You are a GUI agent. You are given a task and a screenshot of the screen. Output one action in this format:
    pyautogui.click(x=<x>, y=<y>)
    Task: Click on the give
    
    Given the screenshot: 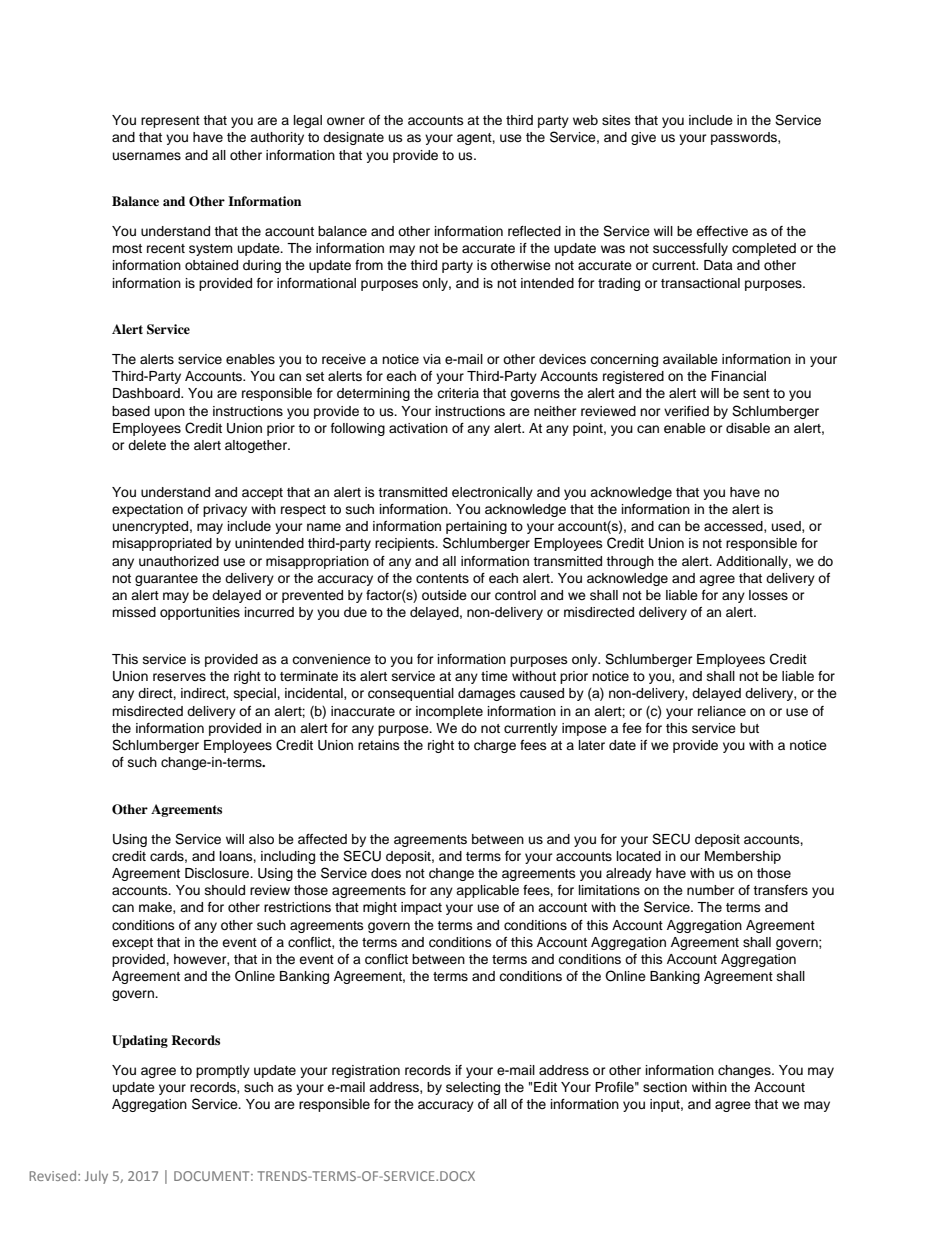 What is the action you would take?
    pyautogui.click(x=643, y=138)
